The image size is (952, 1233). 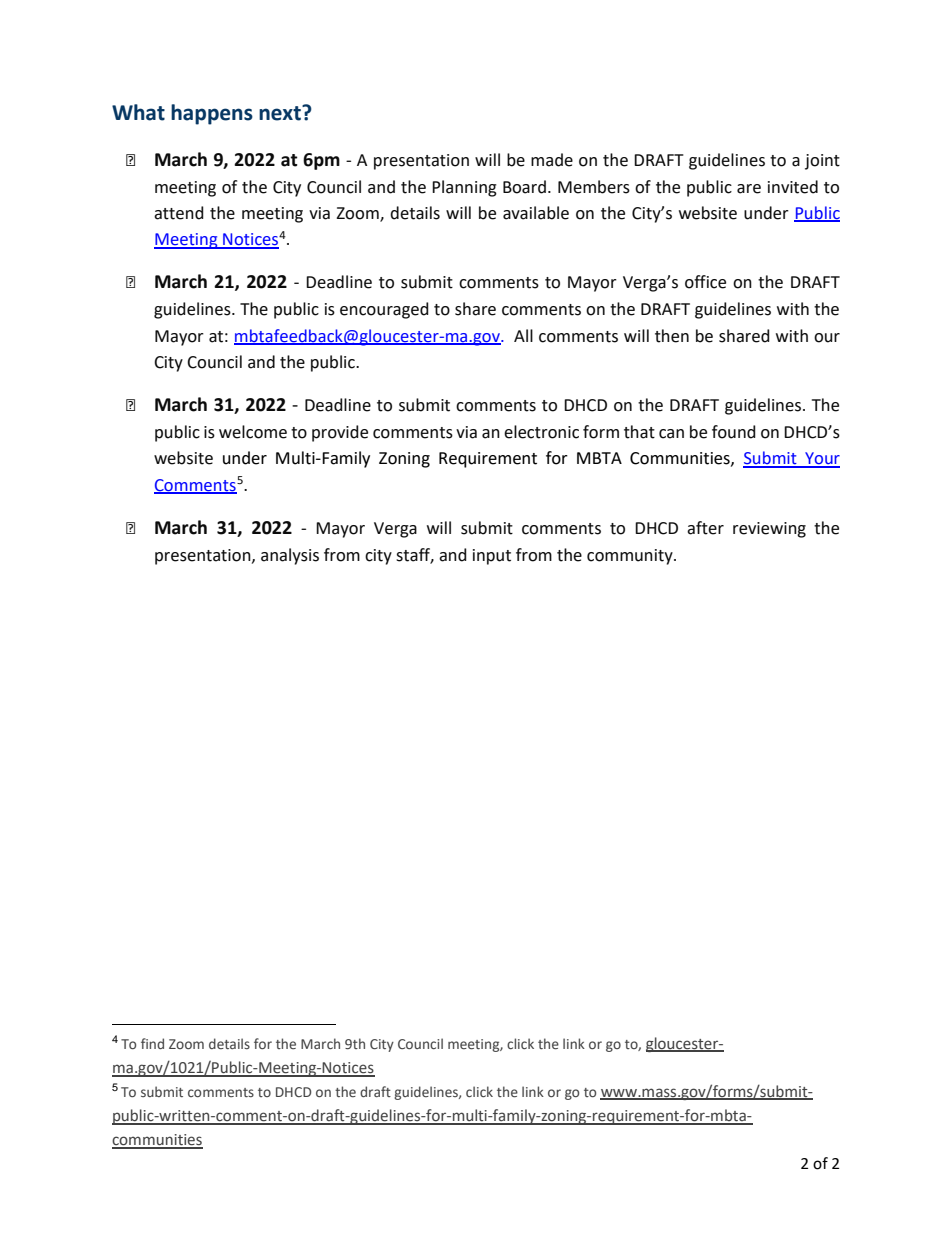 I want to click on community, so click(x=631, y=557).
